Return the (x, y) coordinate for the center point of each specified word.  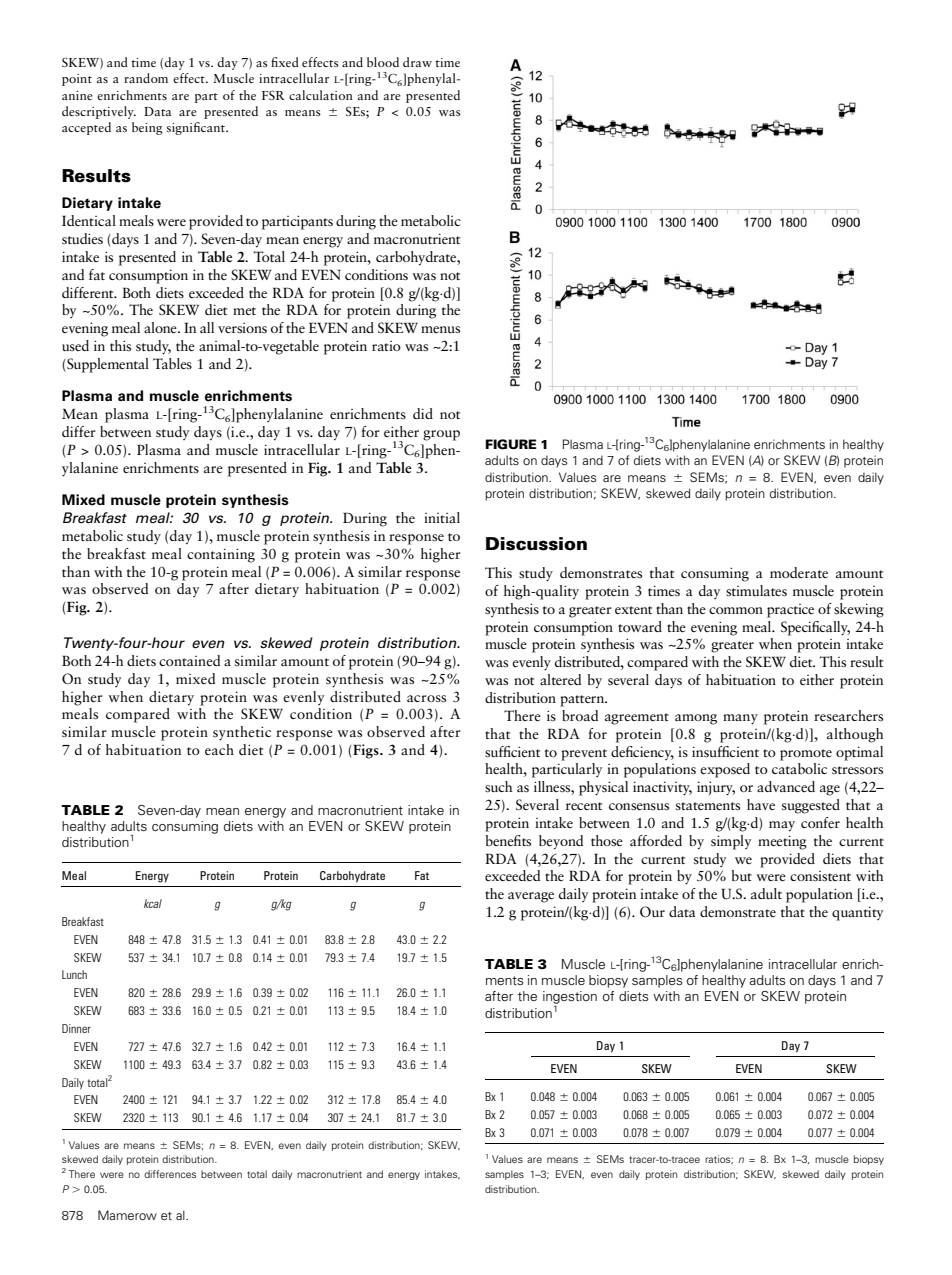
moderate (799, 572)
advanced (786, 786)
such (498, 786)
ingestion (570, 999)
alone (161, 327)
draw (417, 62)
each (219, 749)
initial (442, 517)
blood (383, 62)
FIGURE (510, 444)
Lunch (74, 974)
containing (221, 555)
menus (440, 329)
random (146, 78)
